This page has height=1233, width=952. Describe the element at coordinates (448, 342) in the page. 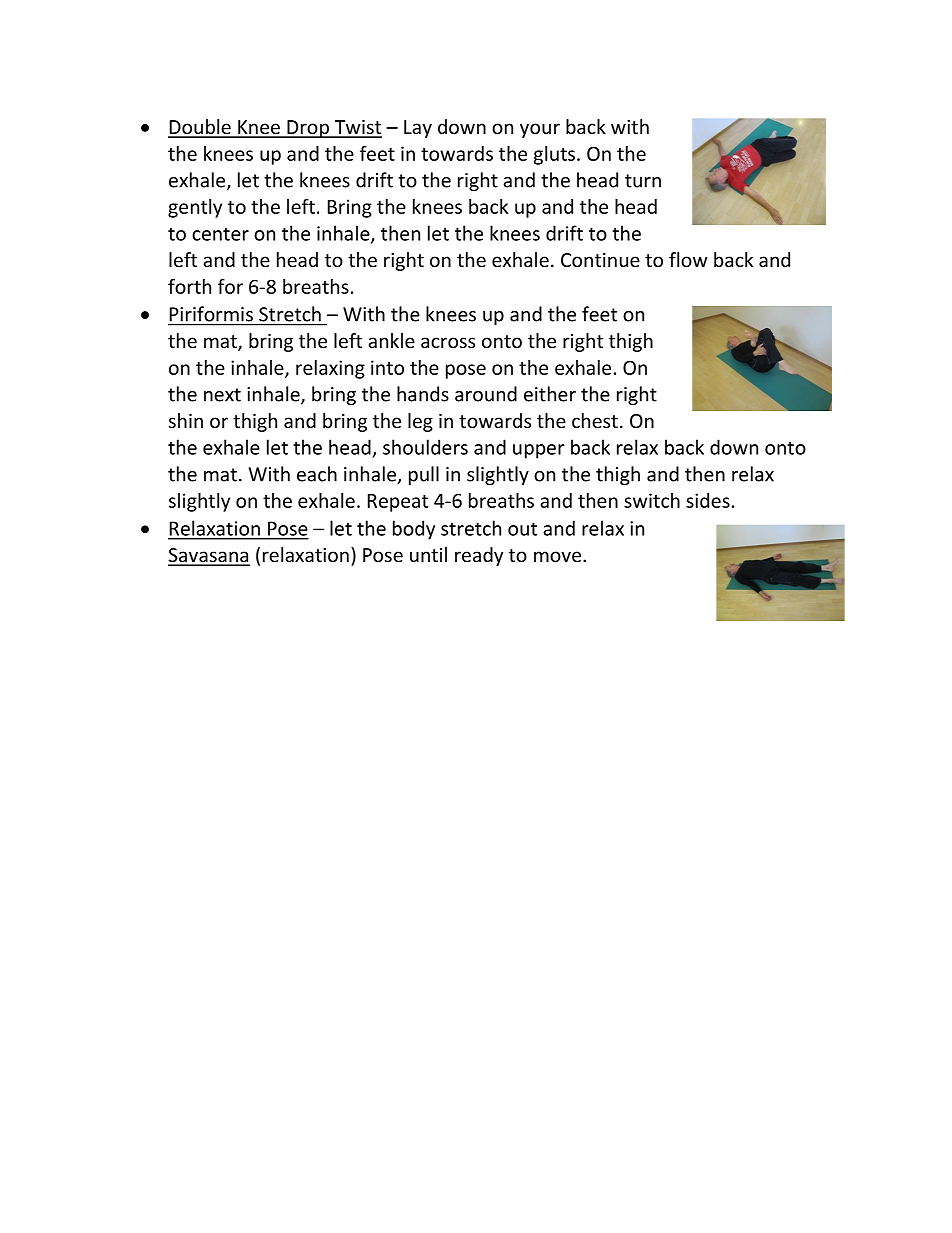

I see `across` at that location.
